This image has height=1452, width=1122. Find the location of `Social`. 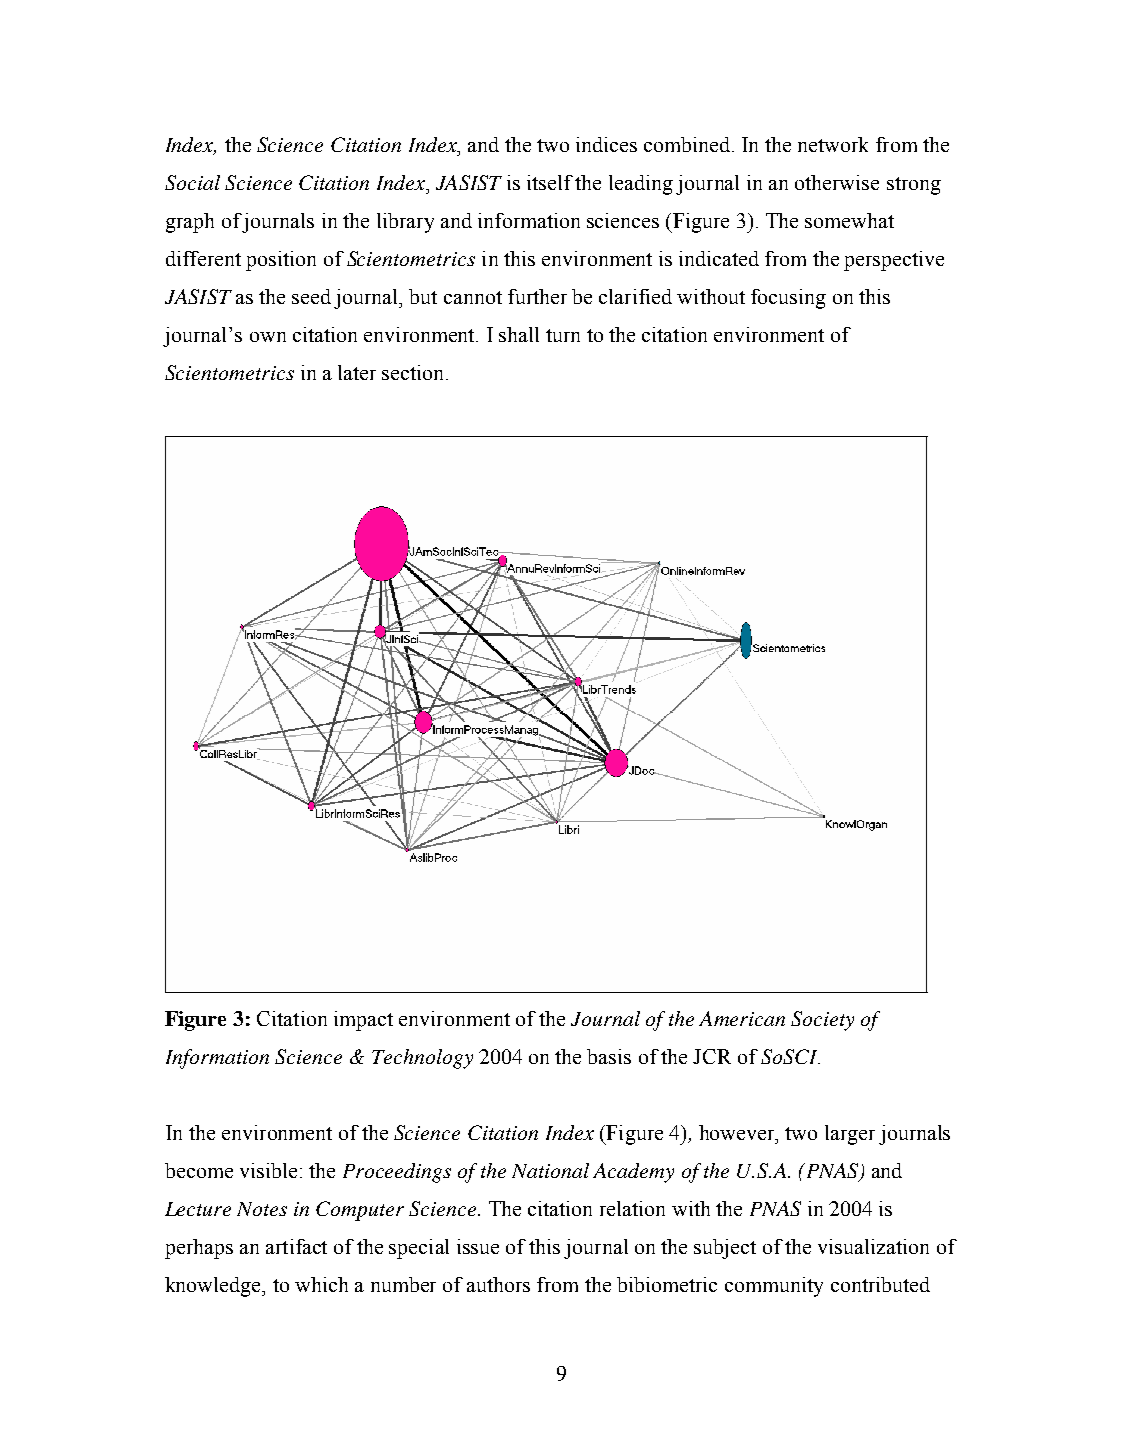

Social is located at coordinates (192, 182).
